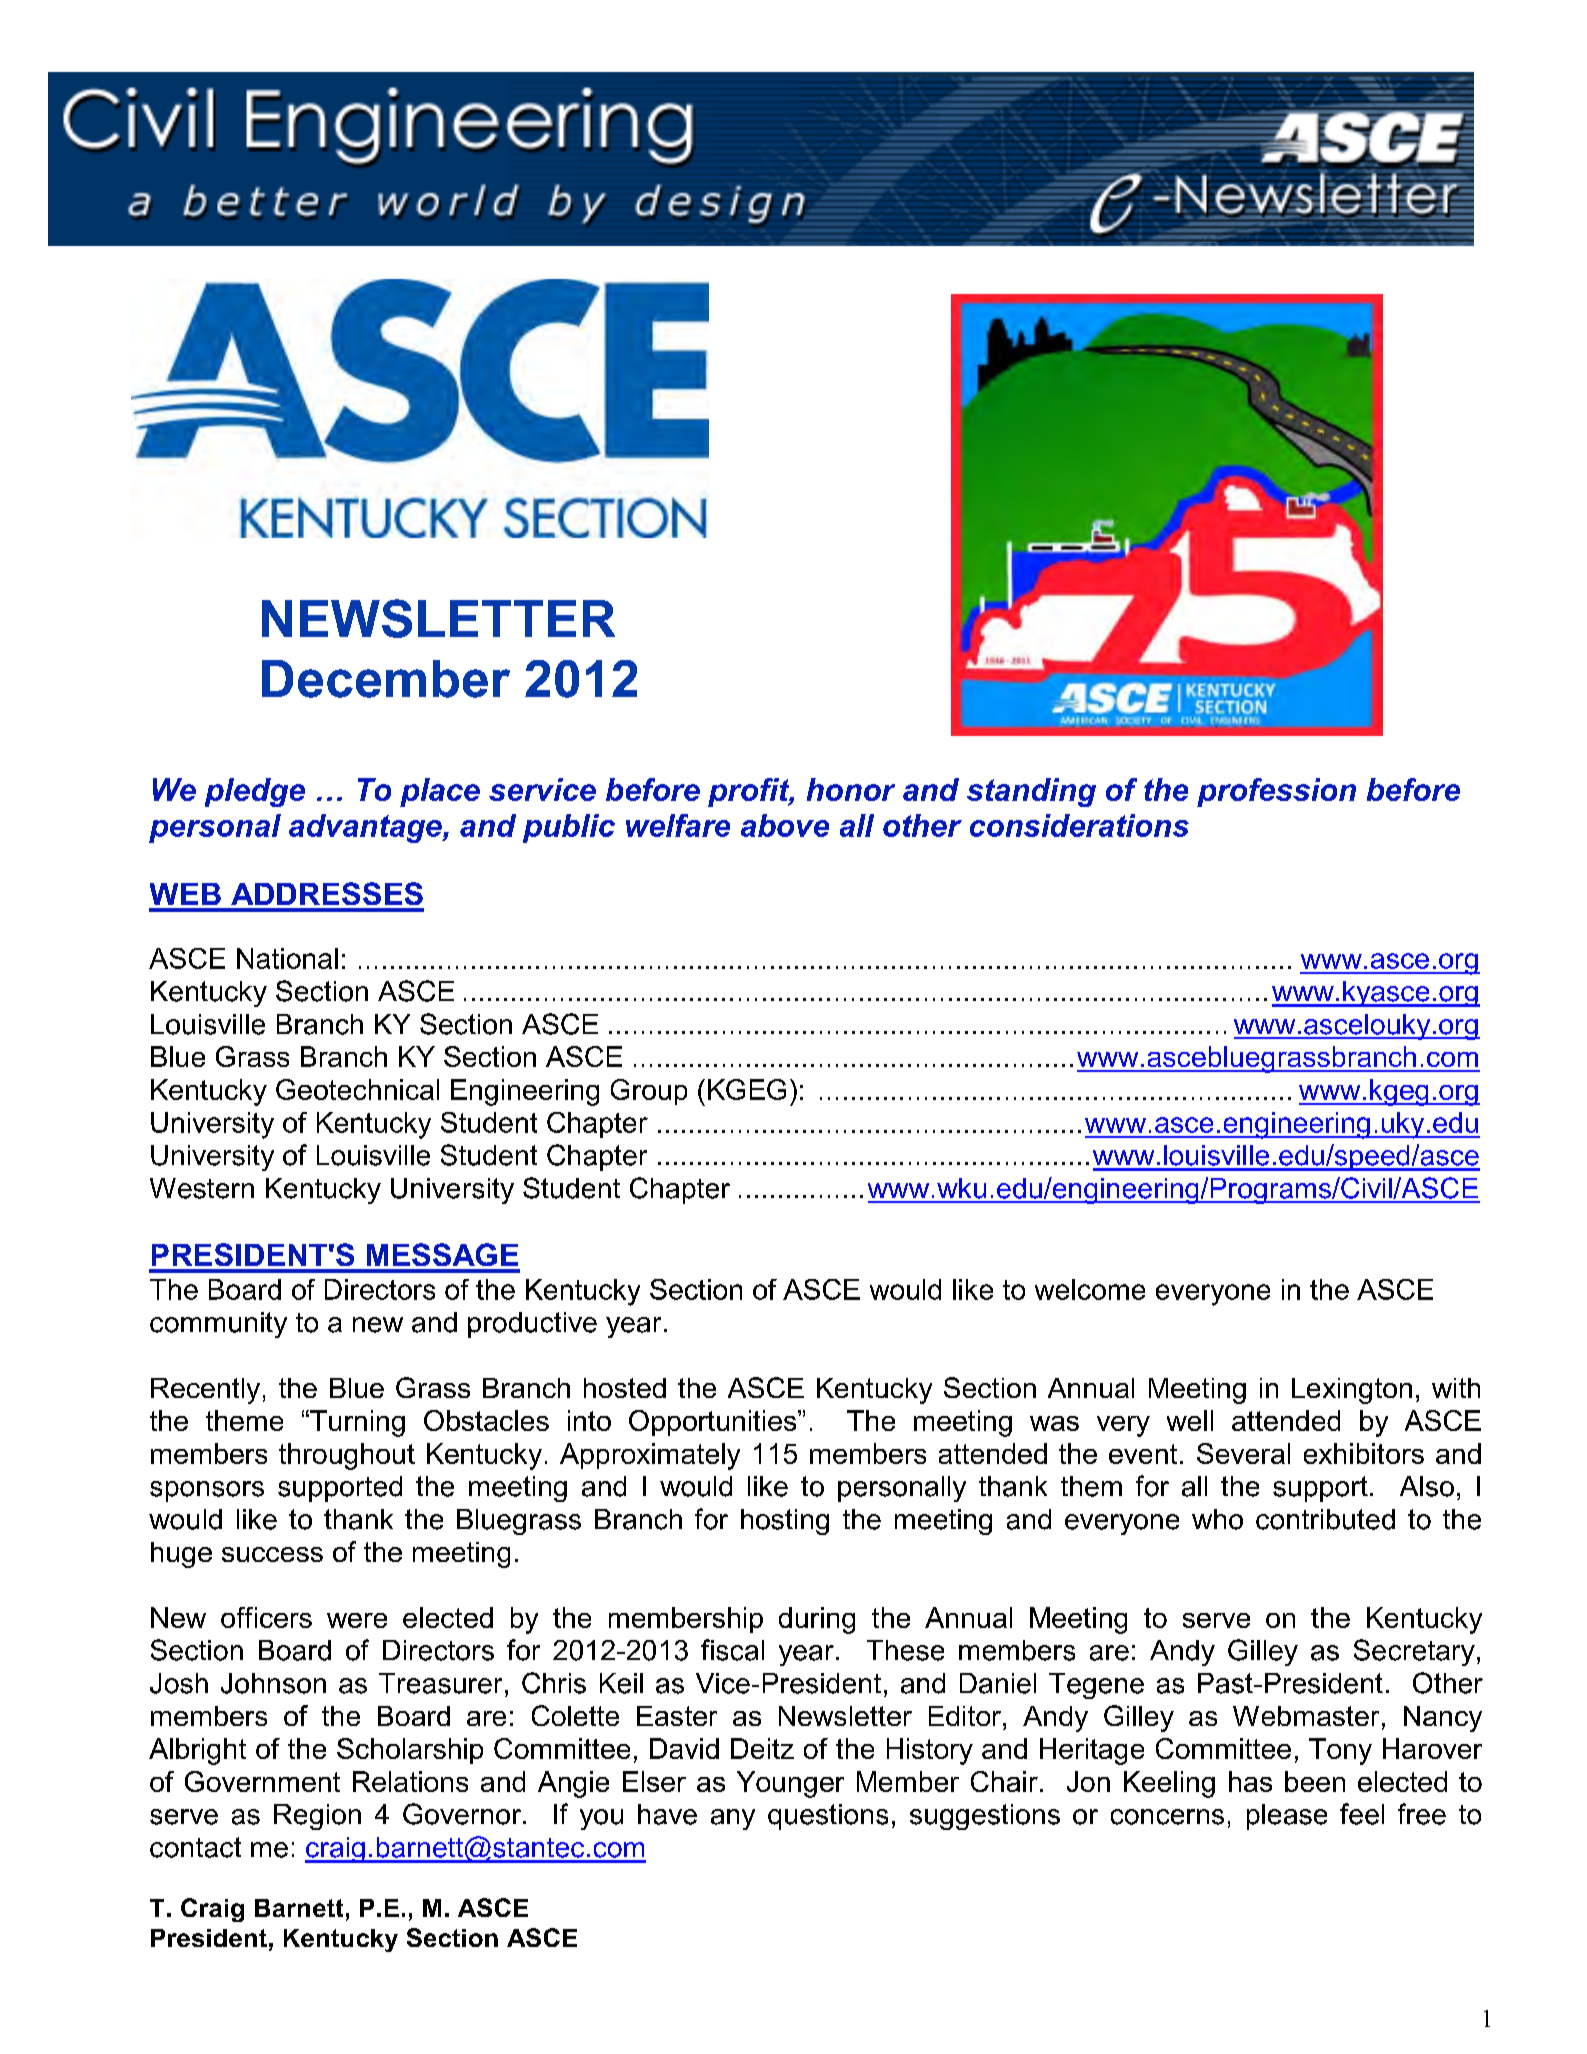 This page has height=2054, width=1587. What do you see at coordinates (357, 1089) in the page?
I see `Geotechnical` at bounding box center [357, 1089].
